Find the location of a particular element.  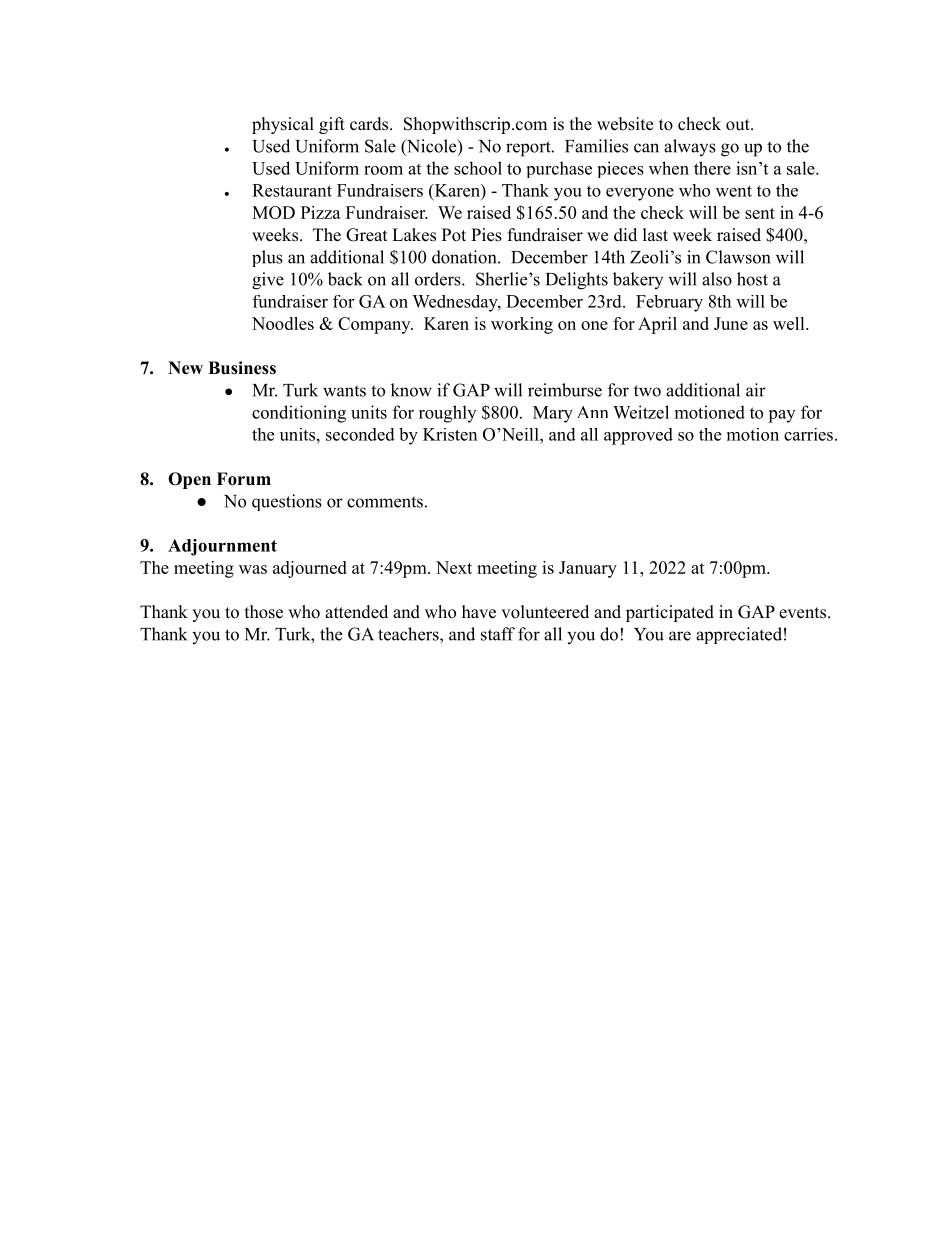

carries is located at coordinates (808, 434).
